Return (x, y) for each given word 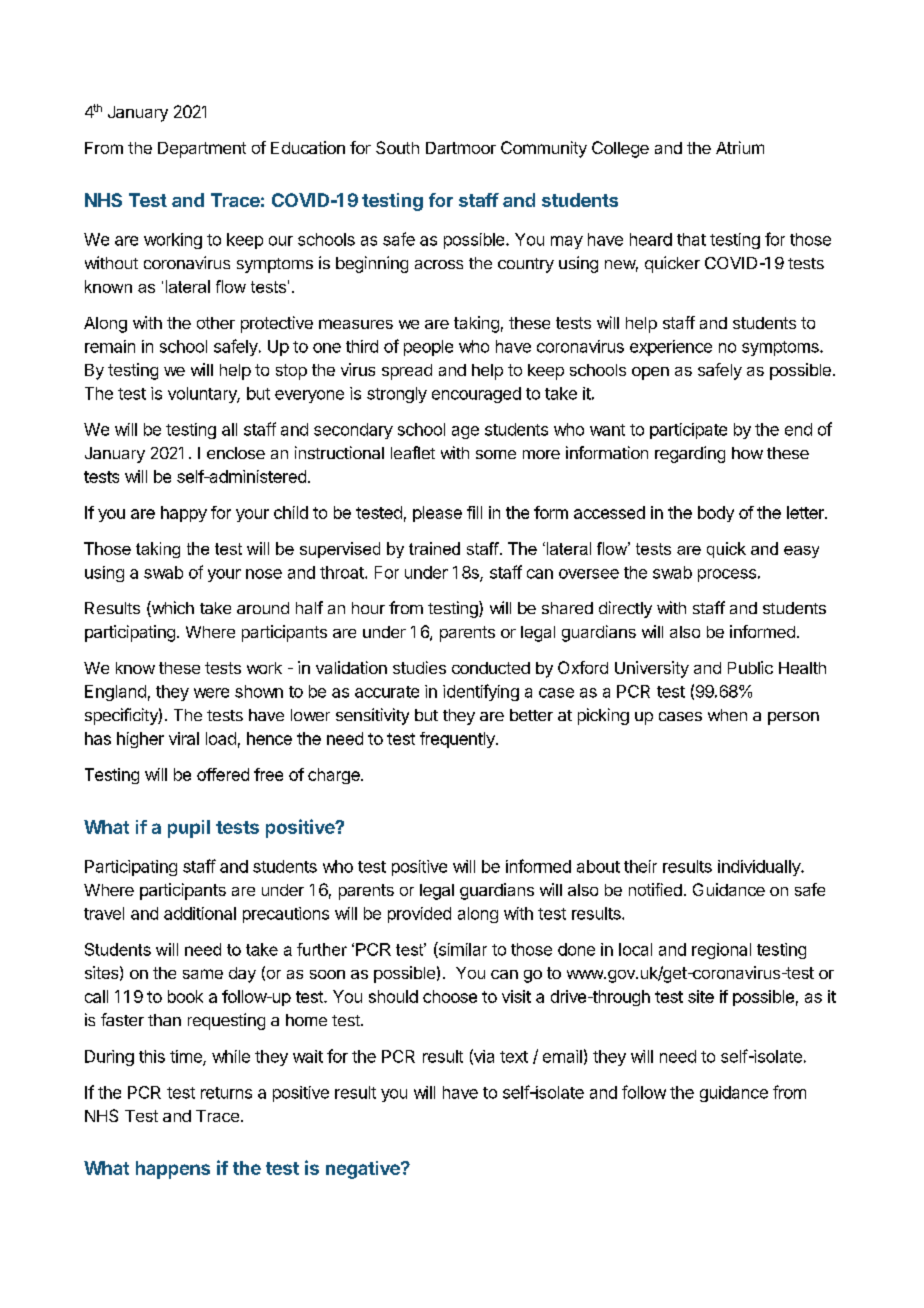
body (716, 514)
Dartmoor (461, 148)
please (437, 514)
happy (184, 514)
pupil (189, 829)
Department (202, 150)
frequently (458, 740)
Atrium (740, 147)
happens (173, 1170)
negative (364, 1170)
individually (760, 868)
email (562, 1056)
